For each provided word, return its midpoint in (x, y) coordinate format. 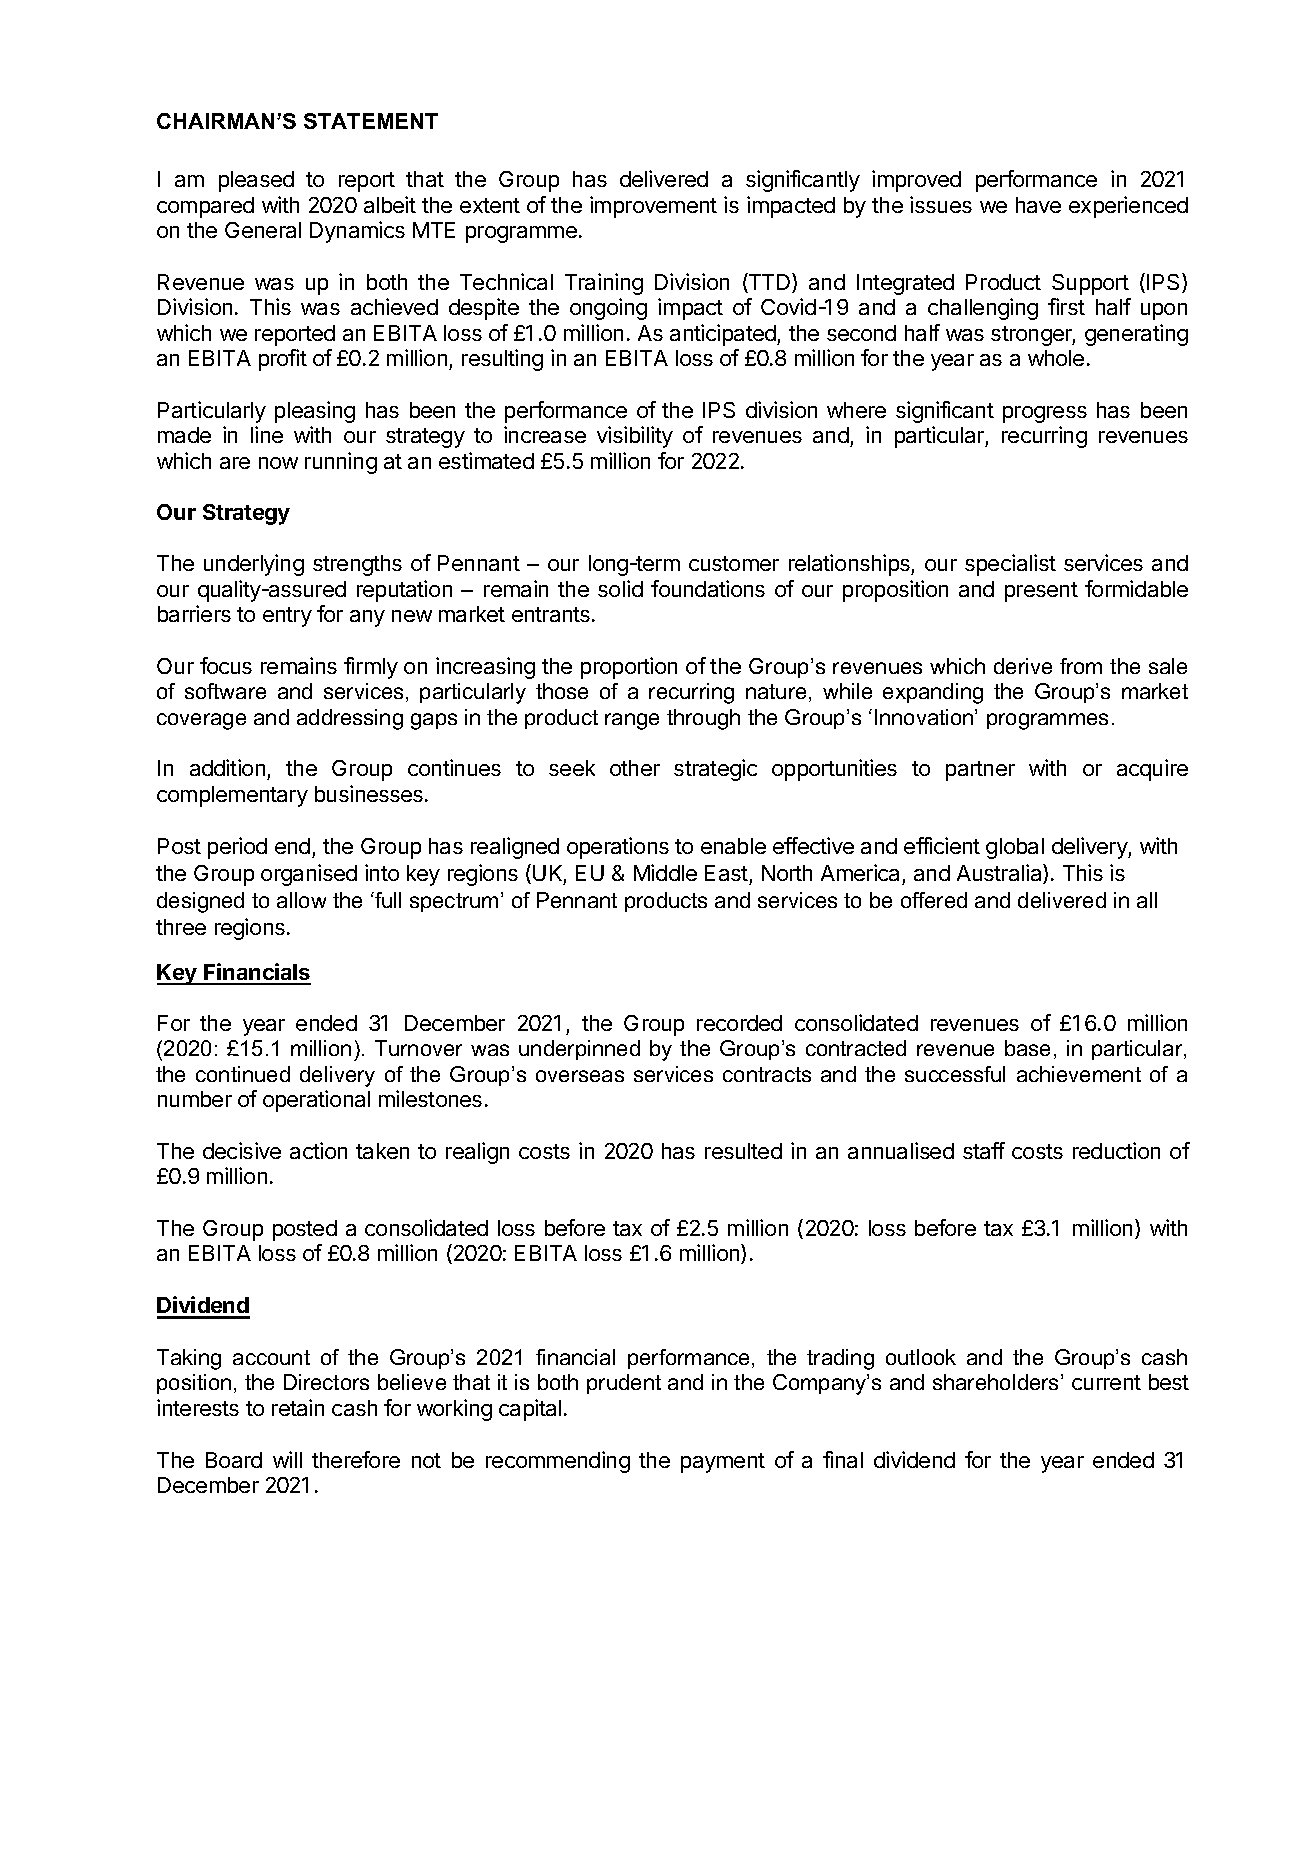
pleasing (315, 412)
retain (298, 1407)
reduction (1116, 1150)
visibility (635, 437)
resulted (743, 1151)
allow (301, 900)
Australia (1000, 874)
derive (1023, 666)
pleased (256, 181)
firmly (371, 668)
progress (1045, 414)
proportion (629, 668)
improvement (653, 207)
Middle (665, 872)
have (1038, 205)
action (318, 1150)
